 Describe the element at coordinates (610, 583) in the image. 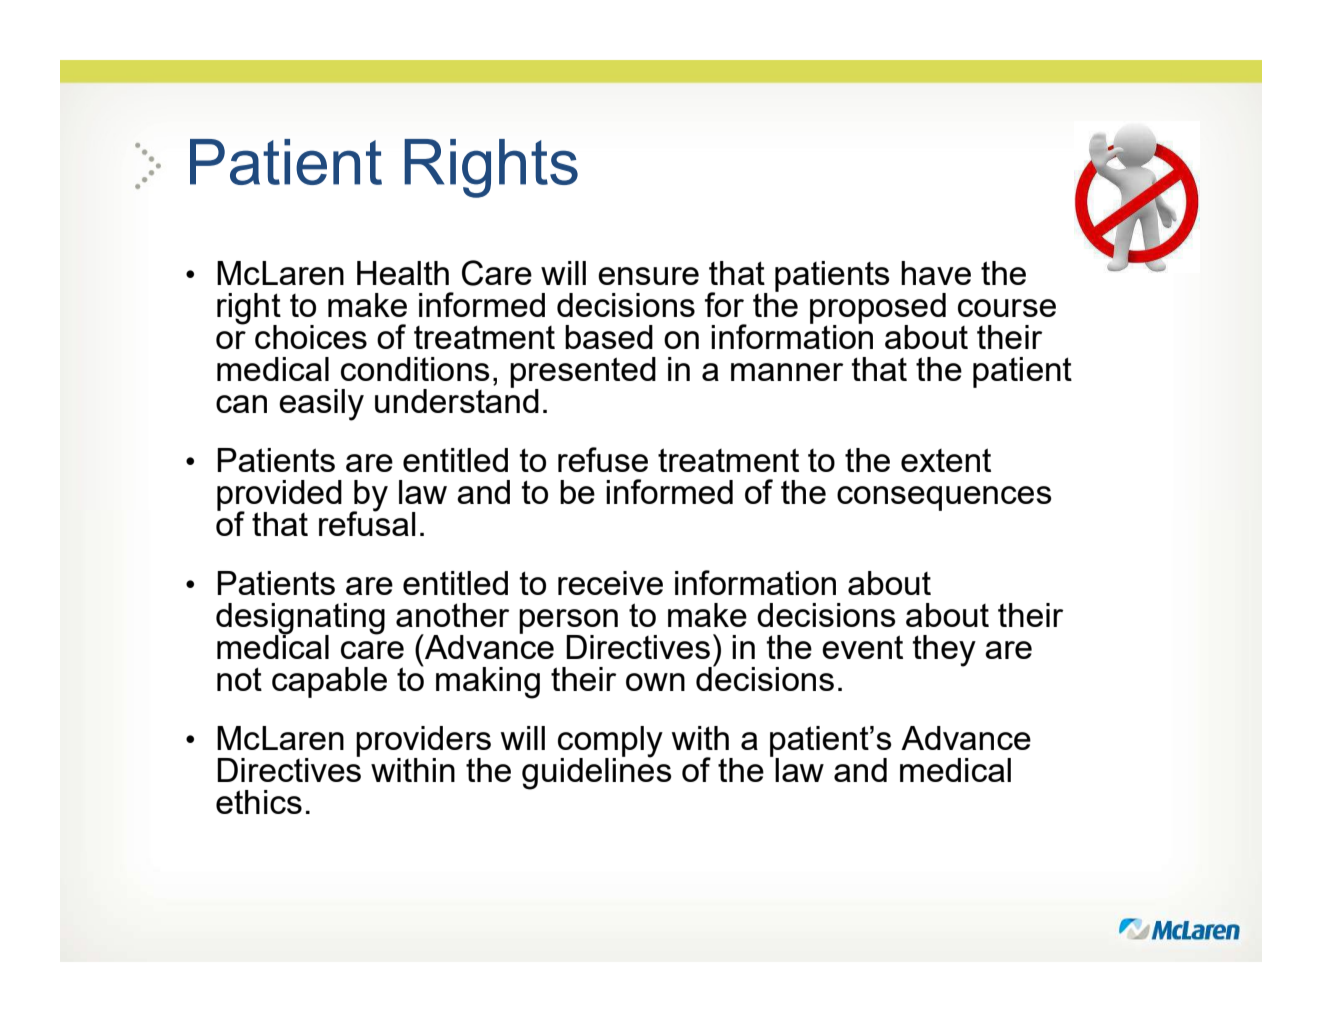

I see `receive` at that location.
